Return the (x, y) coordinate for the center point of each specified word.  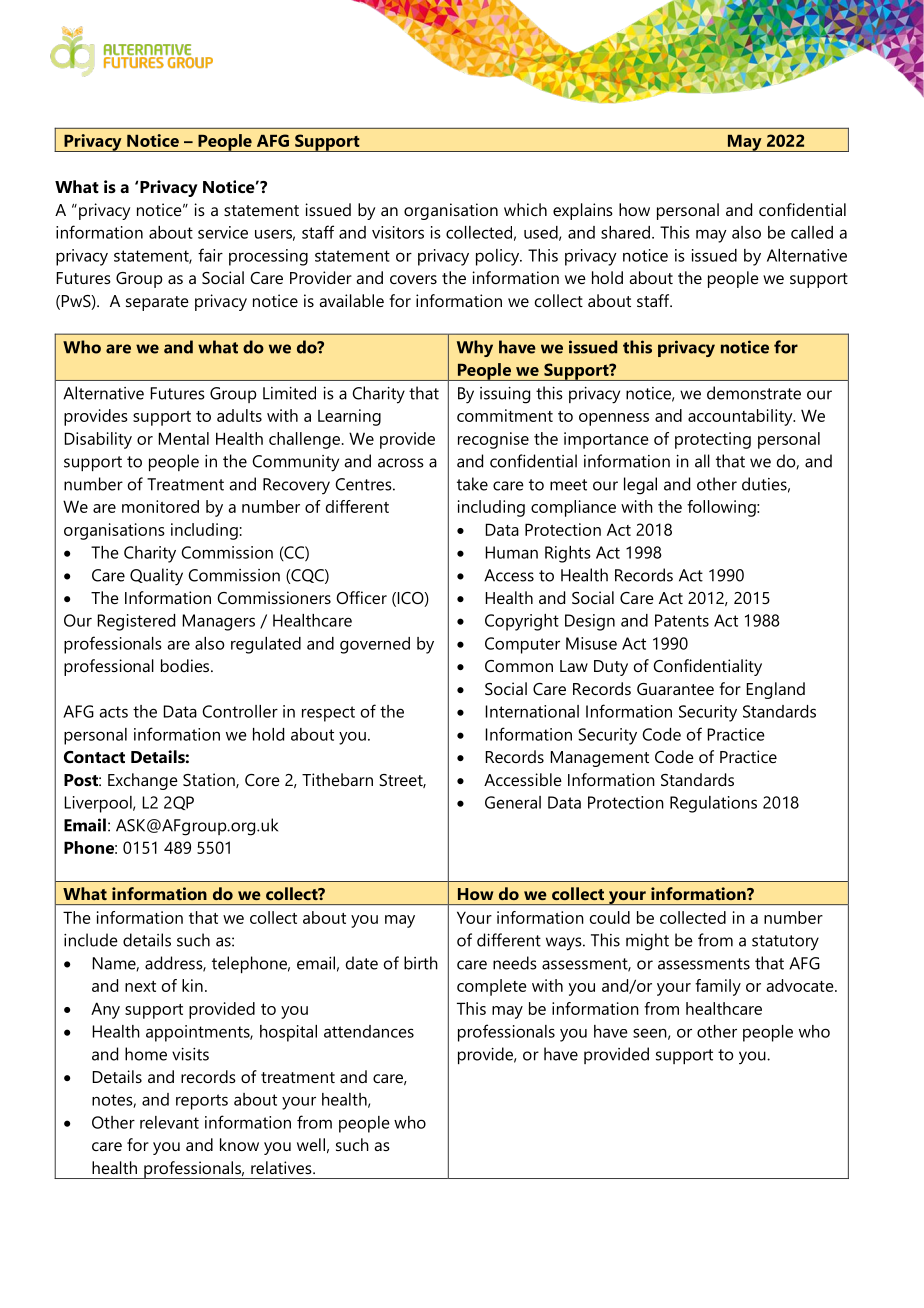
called (812, 232)
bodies (186, 665)
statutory (785, 943)
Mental (184, 438)
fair (210, 255)
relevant (169, 1122)
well (311, 1144)
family (718, 987)
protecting (713, 440)
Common (519, 666)
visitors (398, 232)
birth (421, 963)
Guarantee (675, 689)
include (91, 940)
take (472, 484)
